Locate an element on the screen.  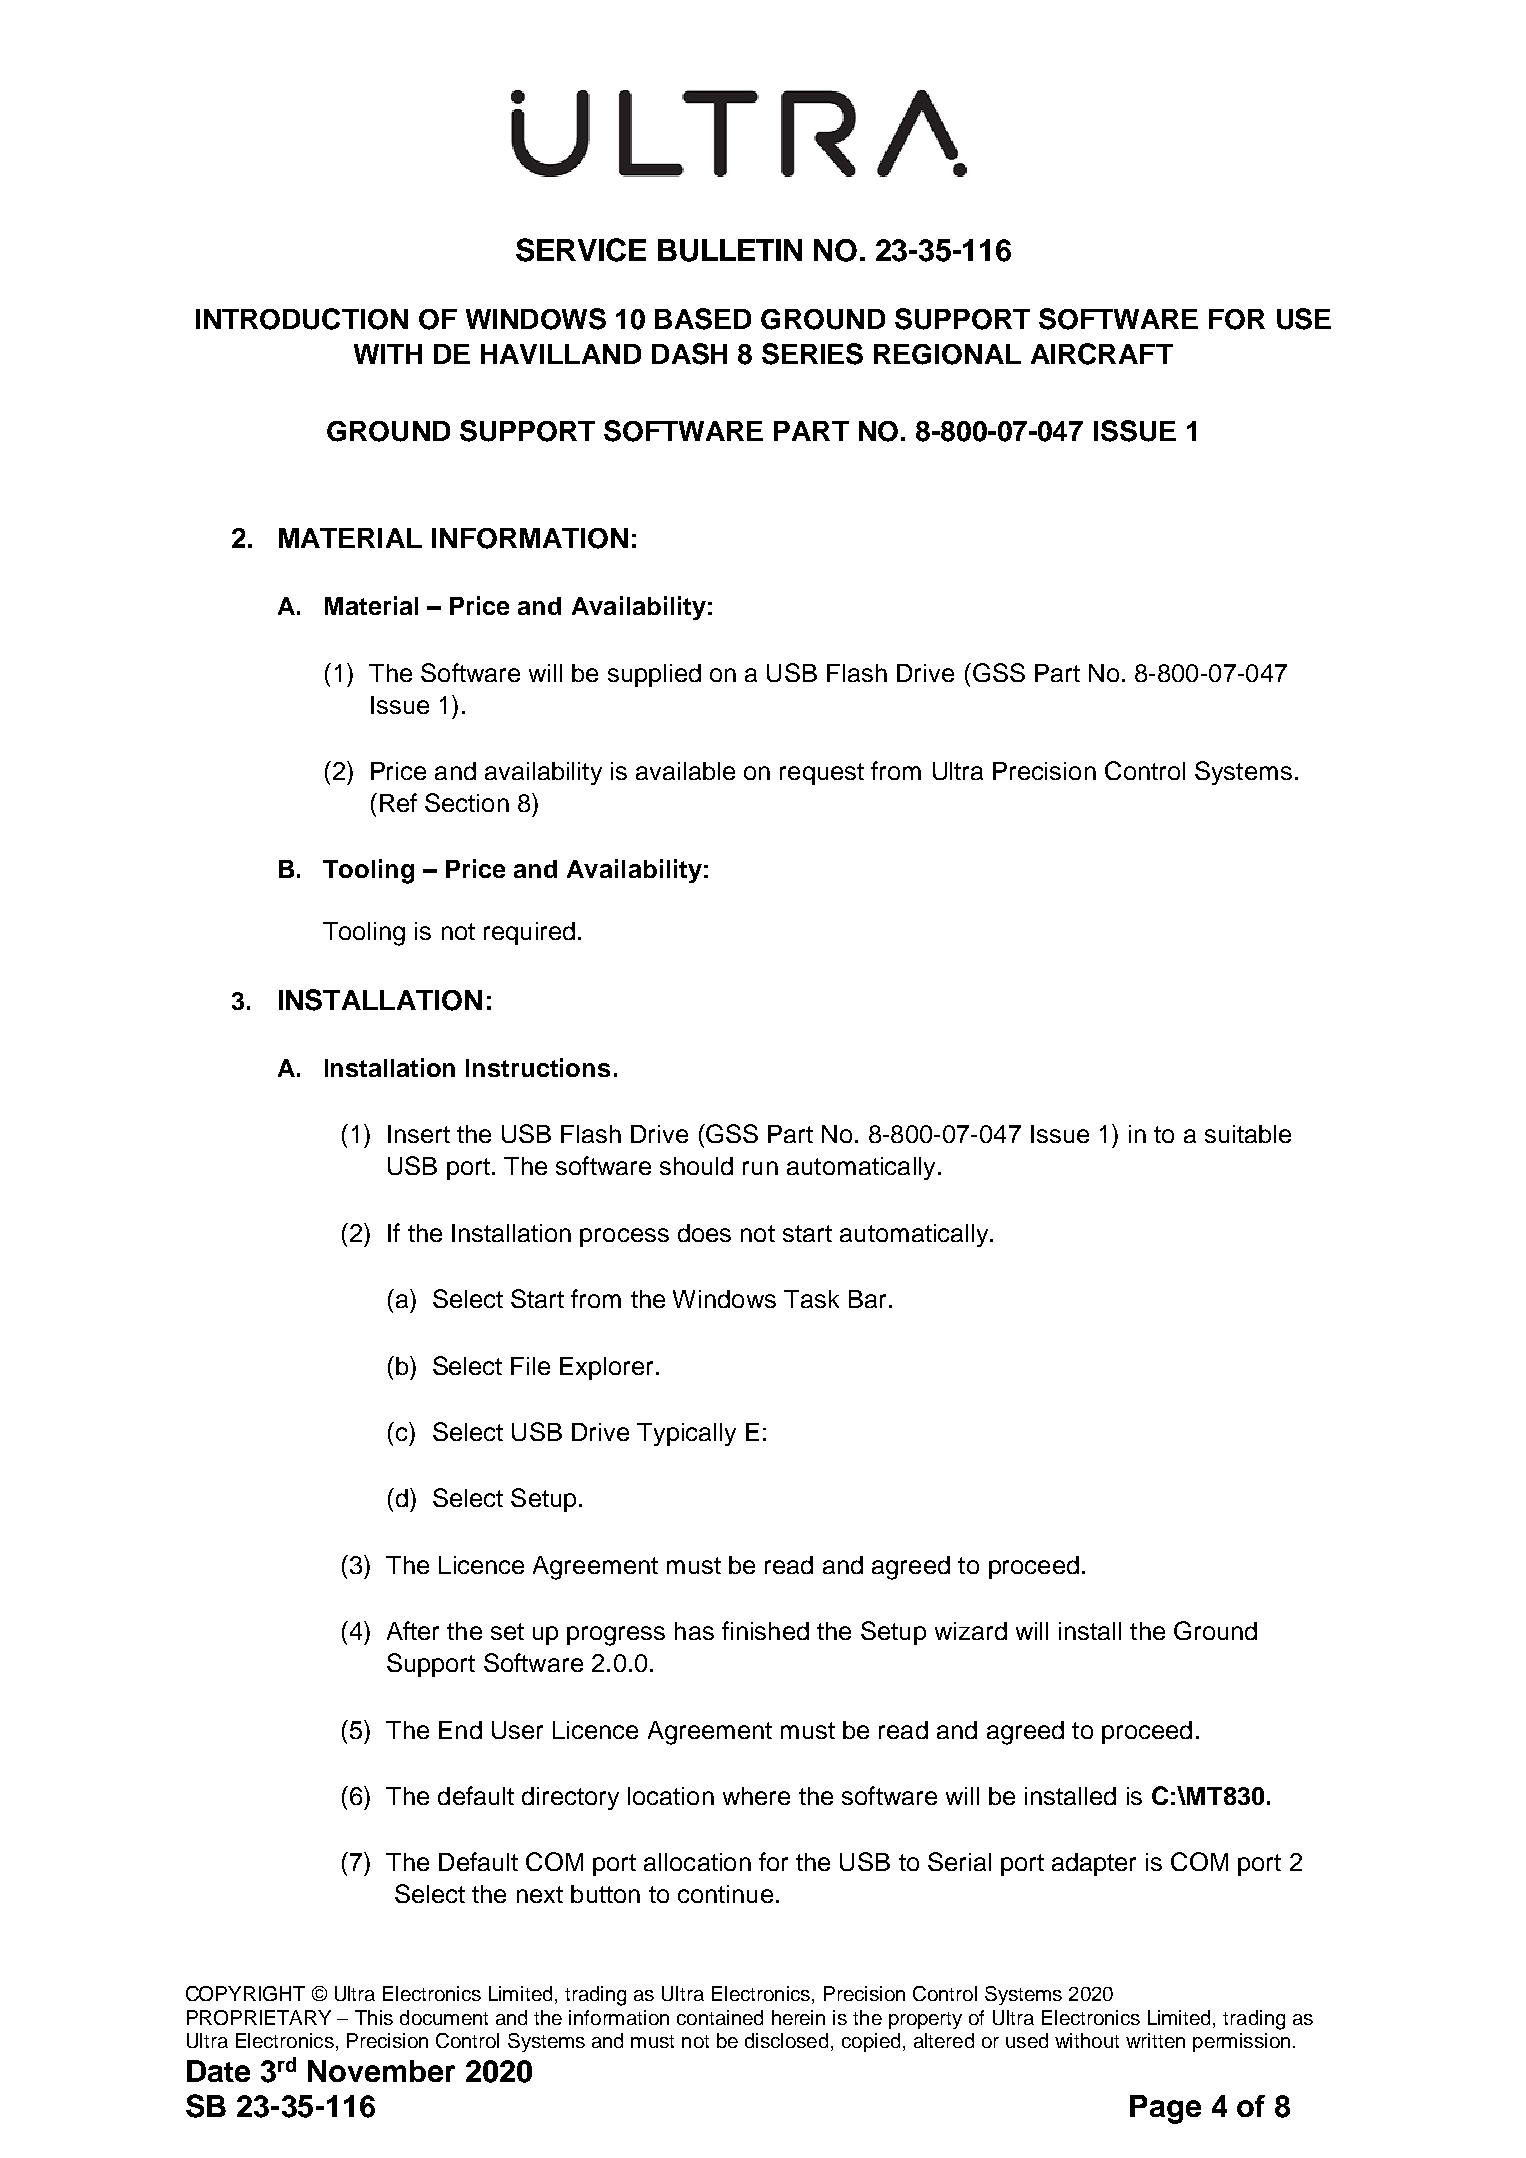
suitable is located at coordinates (1248, 1134).
